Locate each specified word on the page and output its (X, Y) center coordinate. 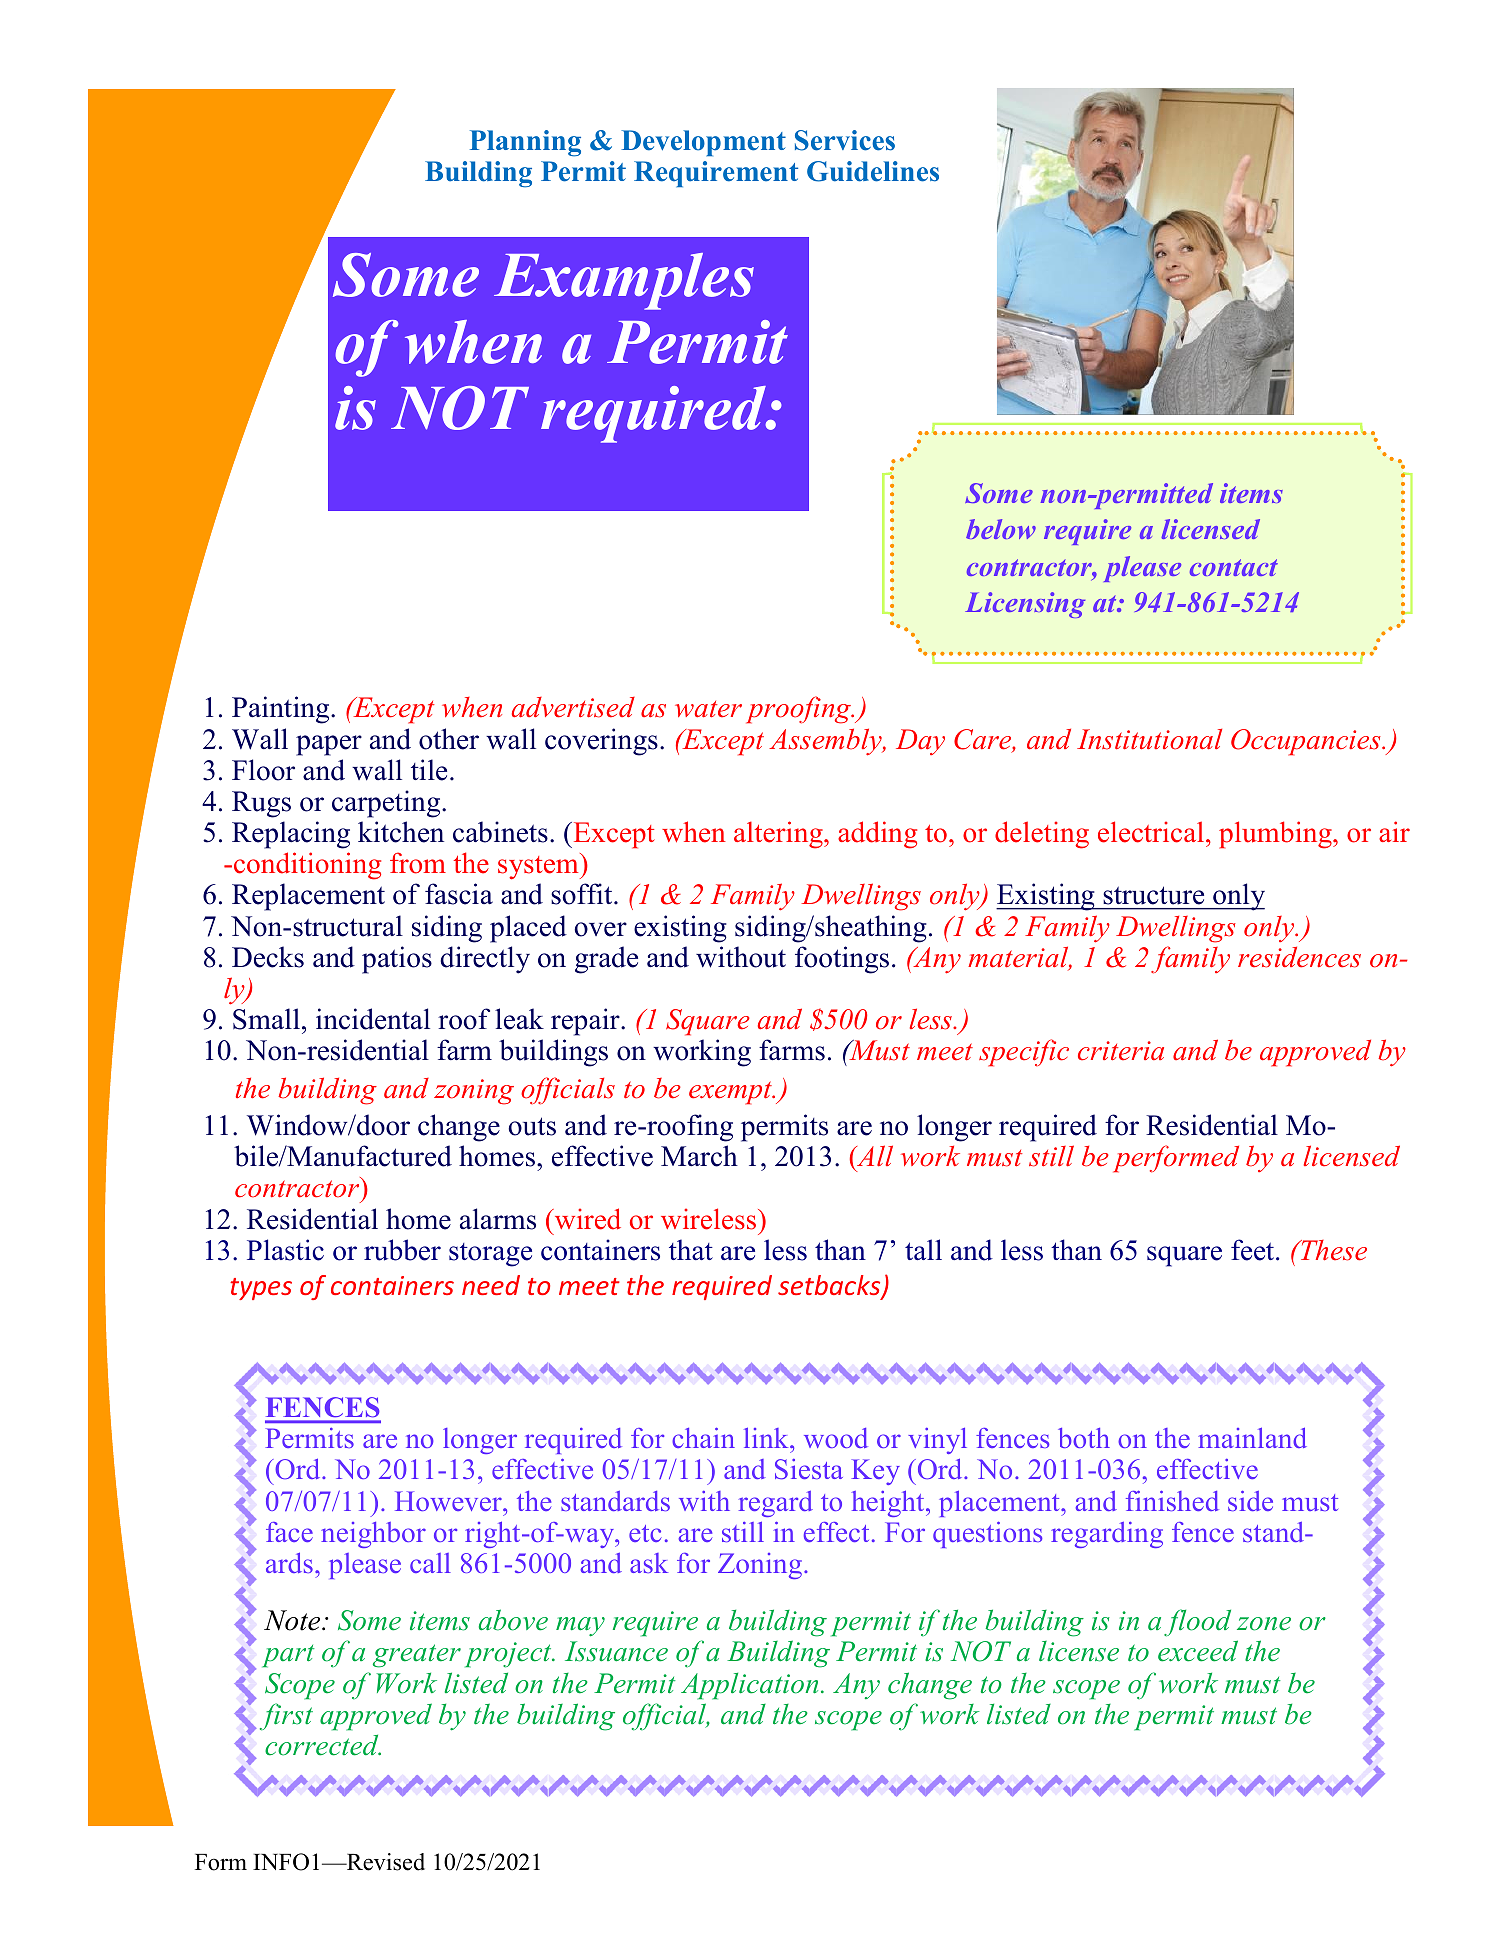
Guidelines (873, 171)
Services (845, 140)
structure (1154, 895)
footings (842, 960)
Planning (525, 143)
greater (417, 1656)
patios (397, 960)
